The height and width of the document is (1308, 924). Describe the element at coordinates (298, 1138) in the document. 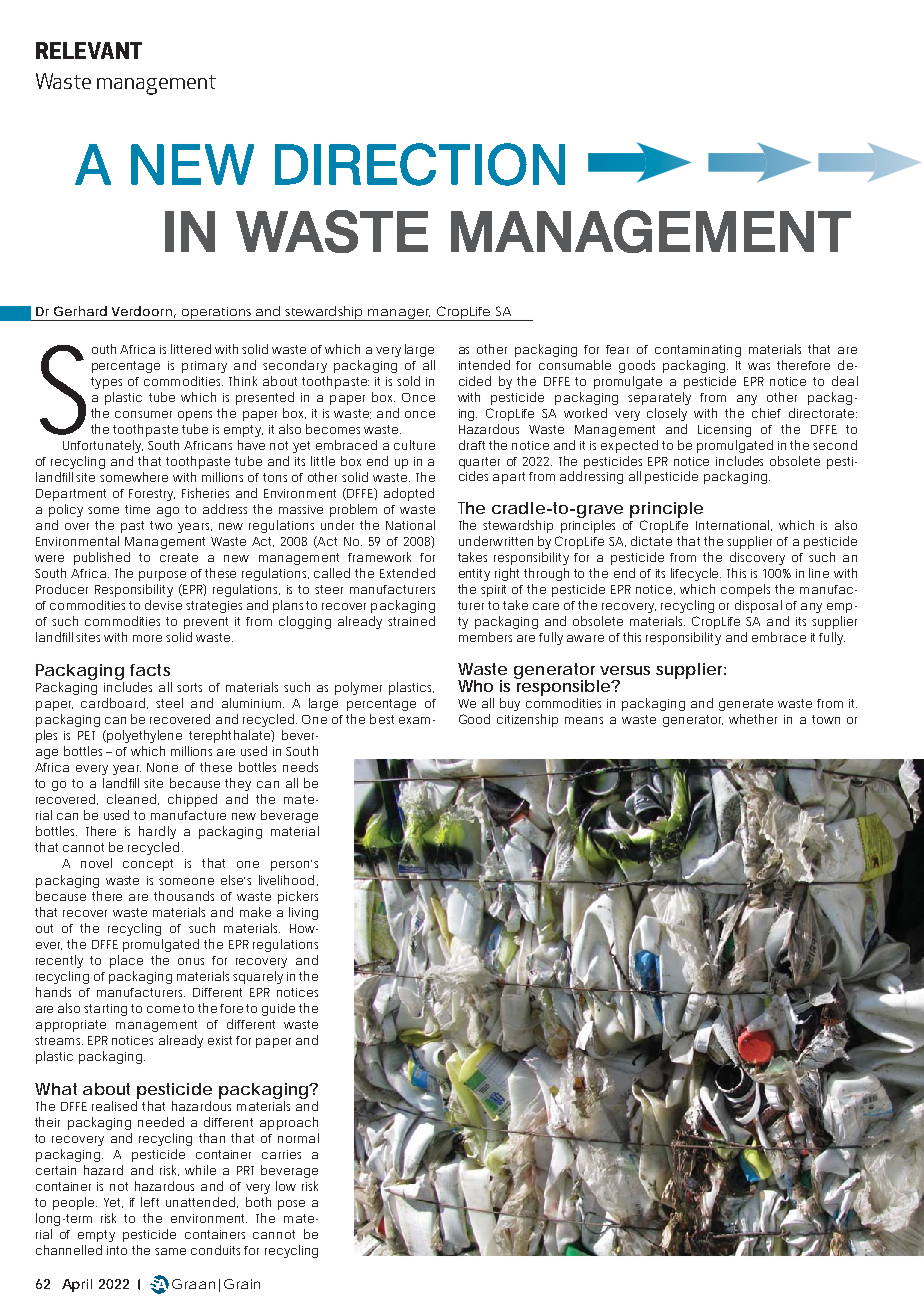

I see `normal` at that location.
